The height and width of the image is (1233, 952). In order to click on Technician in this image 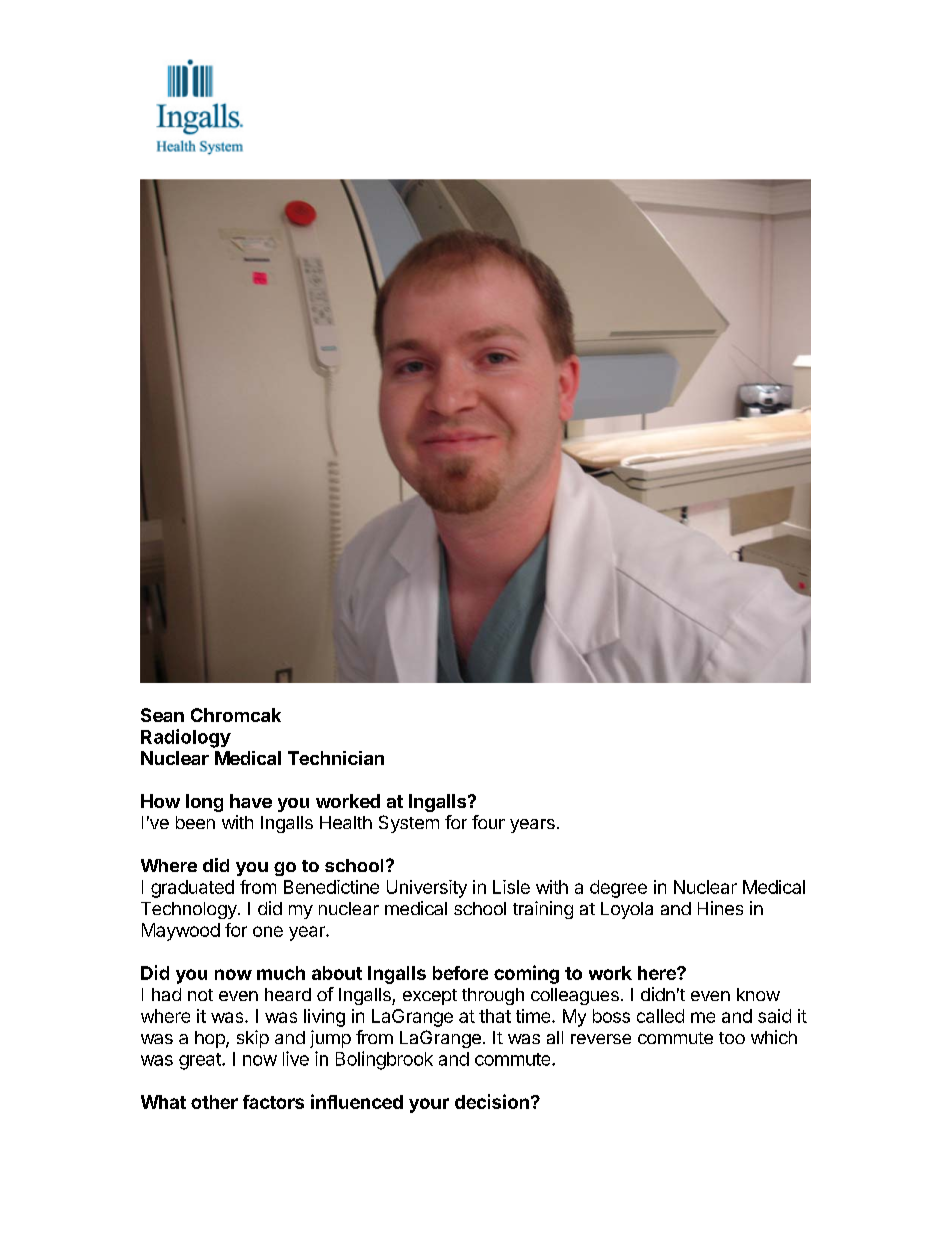, I will do `click(336, 758)`.
